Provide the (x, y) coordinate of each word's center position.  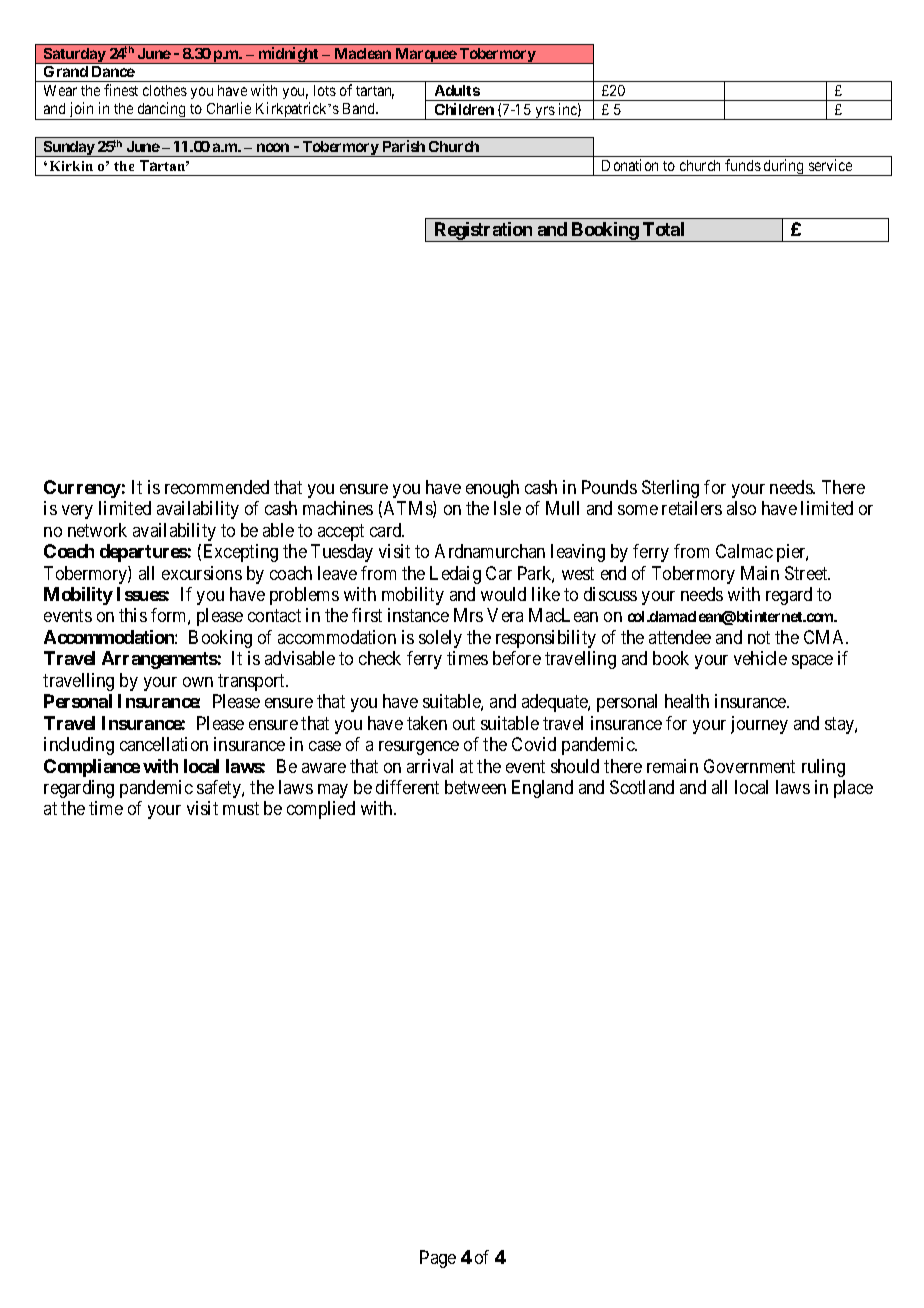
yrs (544, 113)
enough (492, 489)
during (784, 167)
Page (438, 1259)
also (741, 508)
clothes (165, 90)
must (241, 809)
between (475, 787)
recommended (217, 487)
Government (749, 766)
